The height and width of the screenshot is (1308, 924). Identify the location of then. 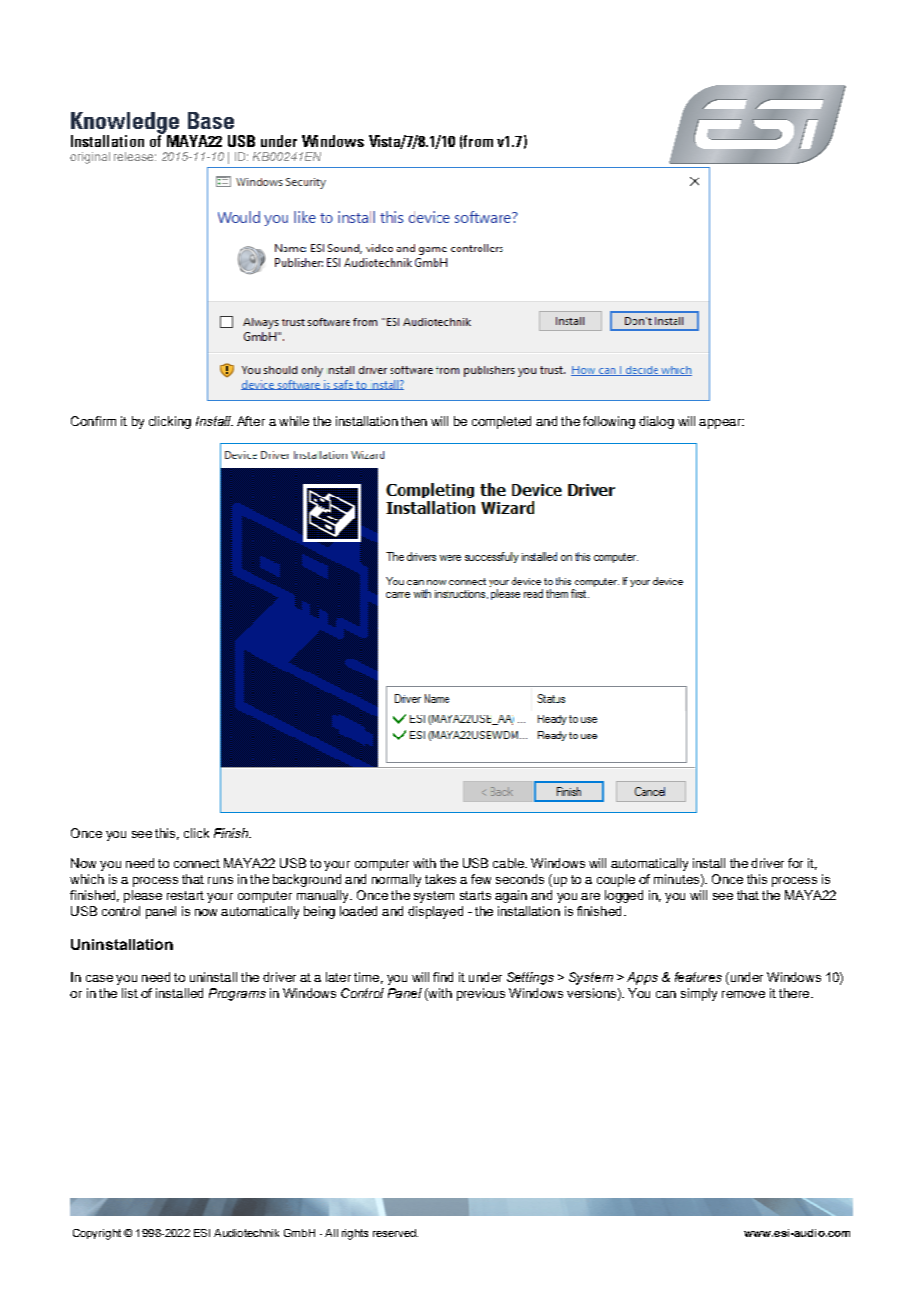
(414, 421).
